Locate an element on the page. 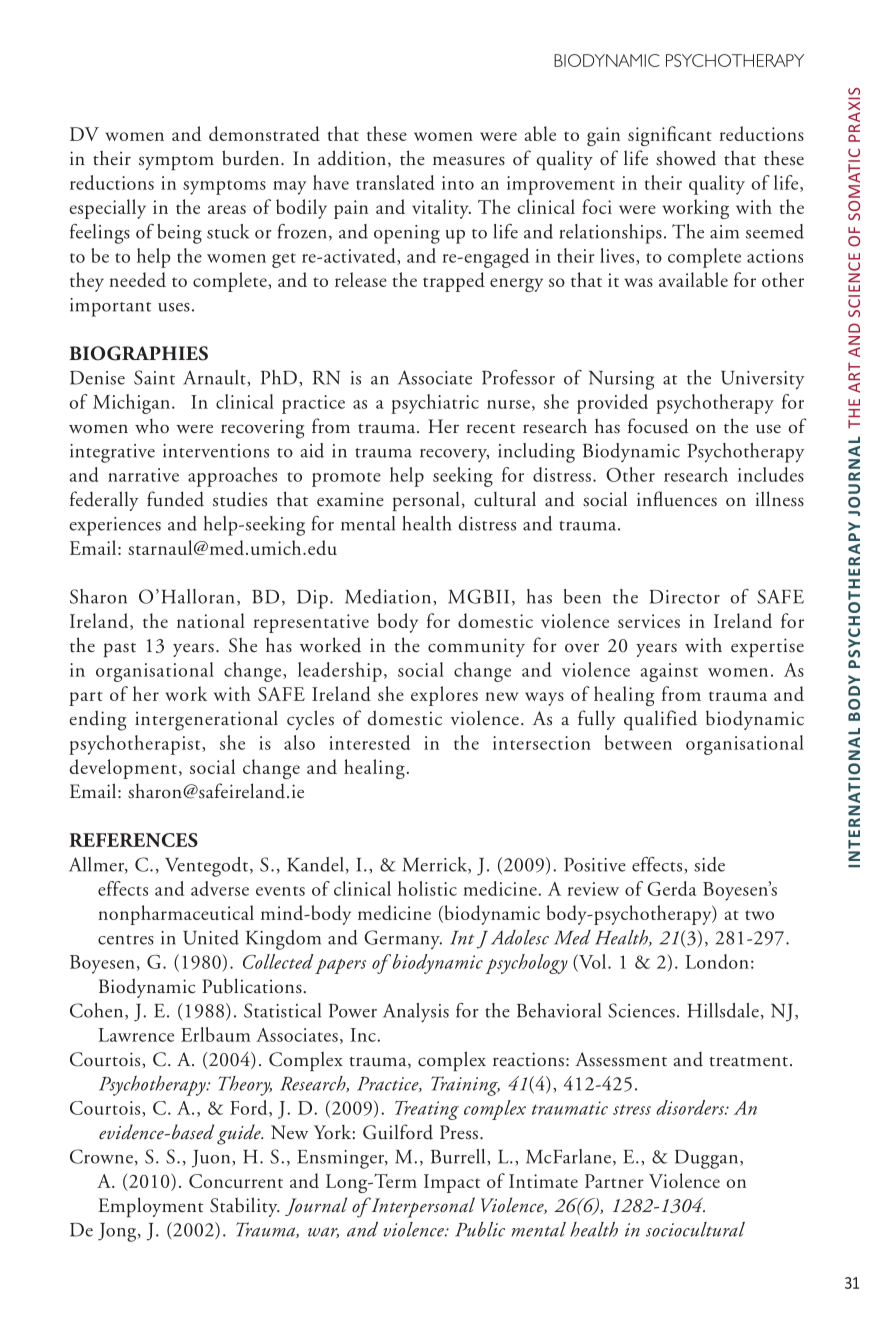 The image size is (896, 1340). into is located at coordinates (458, 183).
